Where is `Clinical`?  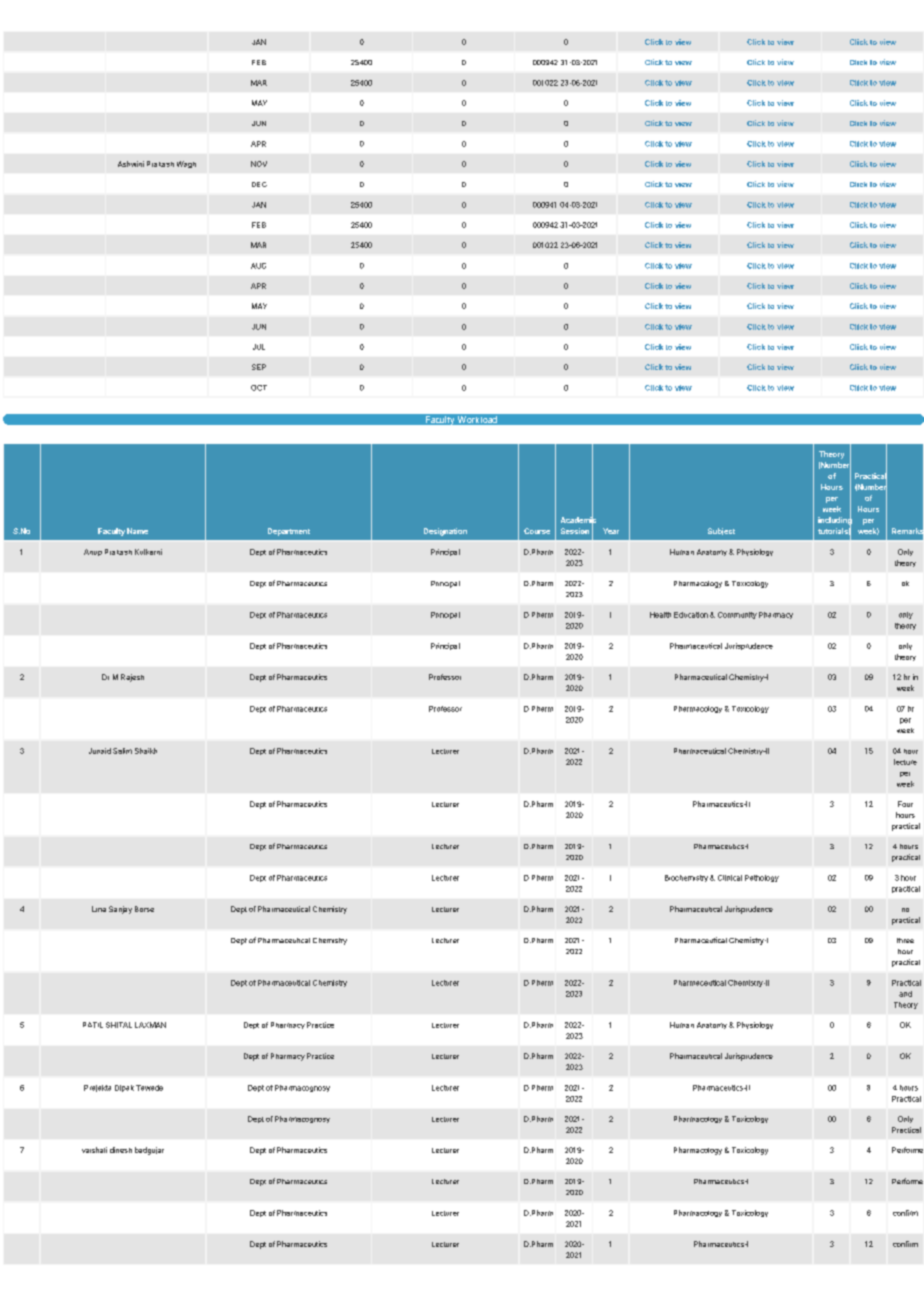
Clinical is located at coordinates (730, 878).
